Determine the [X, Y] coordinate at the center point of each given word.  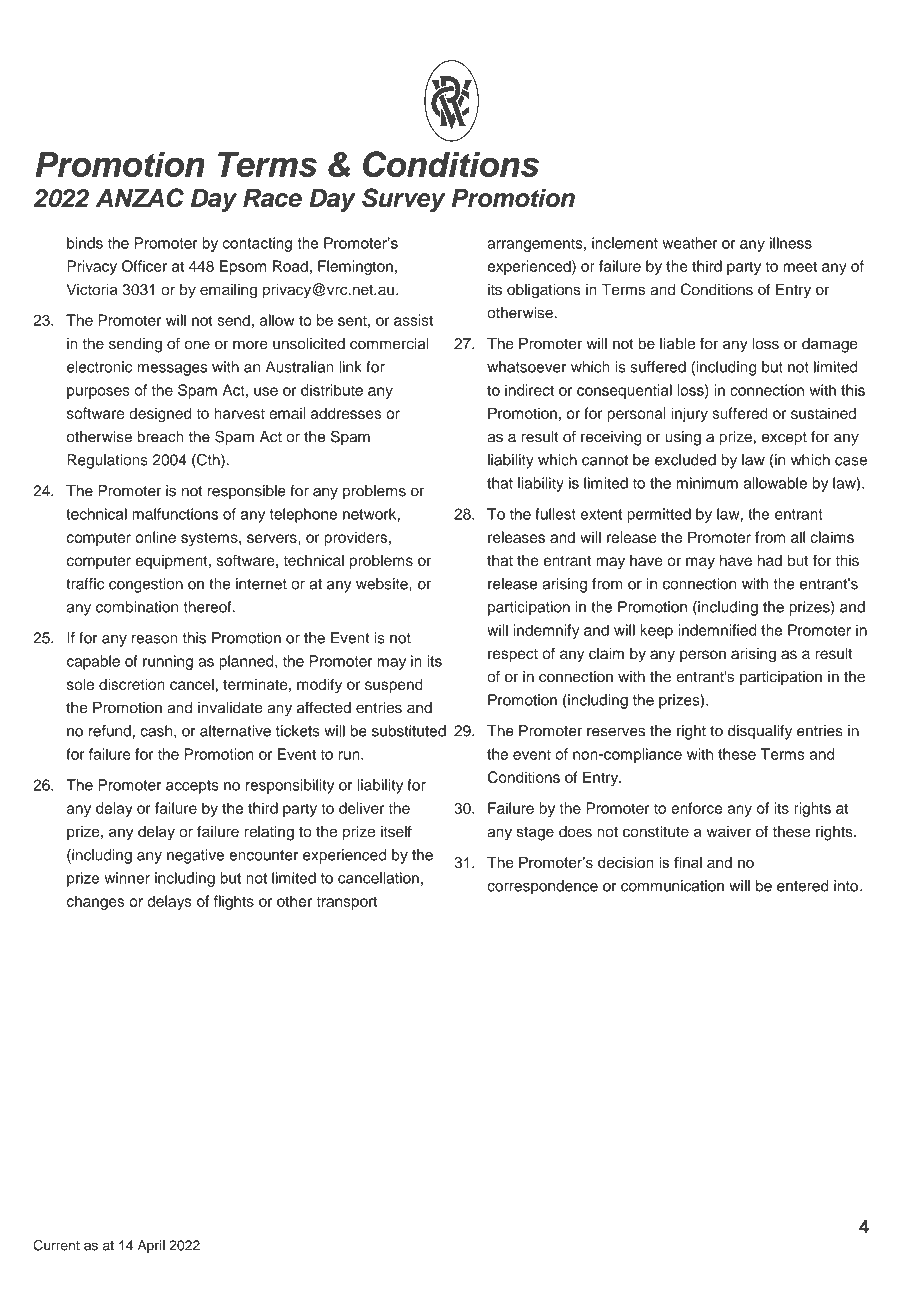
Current [56, 1245]
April [151, 1246]
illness [791, 243]
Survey [403, 200]
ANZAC [140, 198]
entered [803, 886]
